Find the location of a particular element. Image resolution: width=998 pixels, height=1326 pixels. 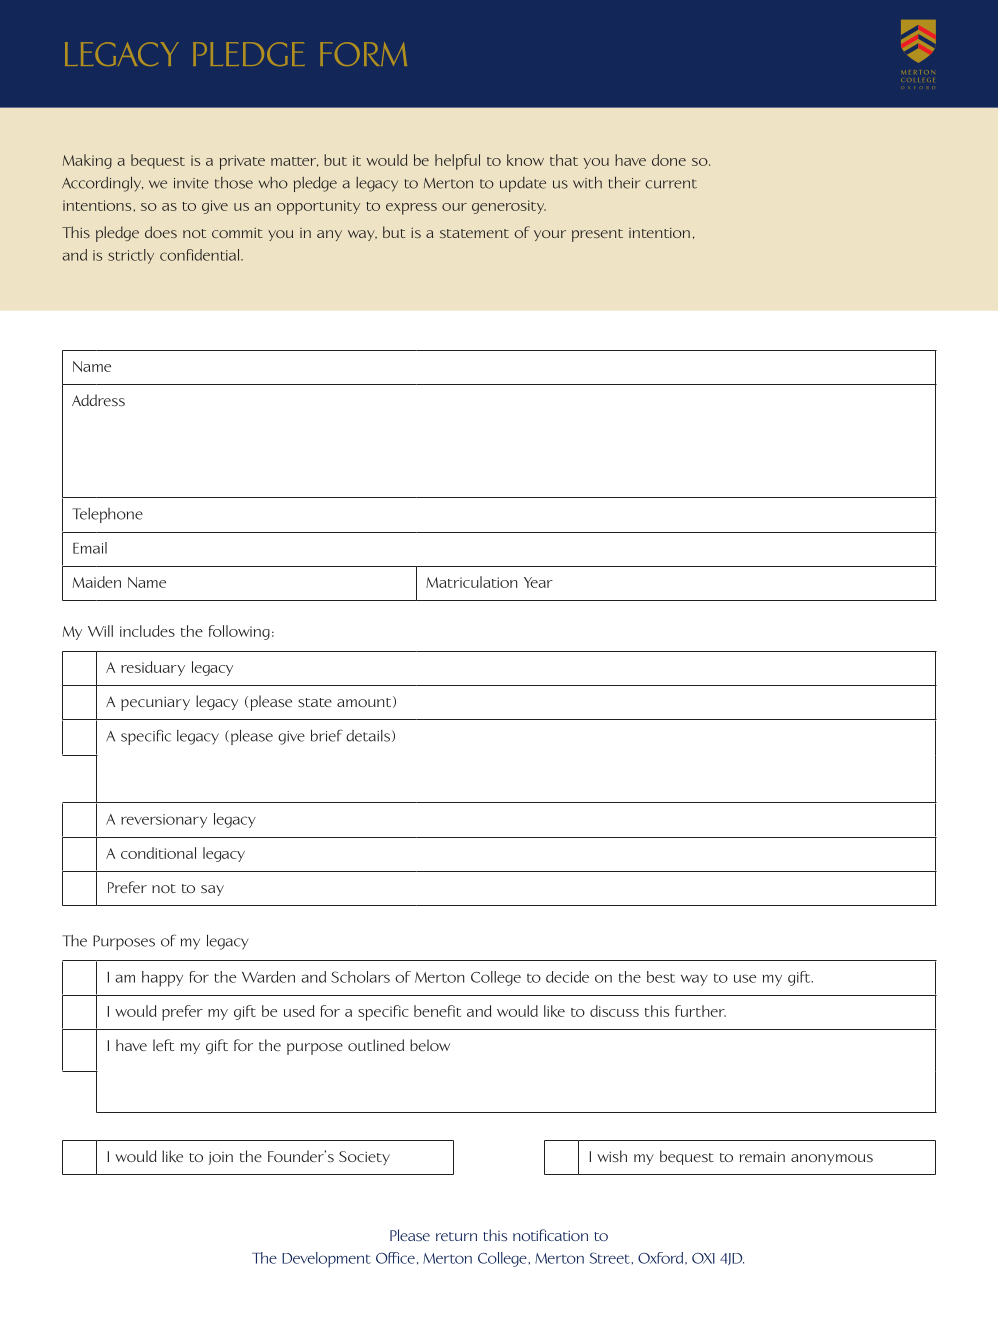

helpful is located at coordinates (457, 162).
